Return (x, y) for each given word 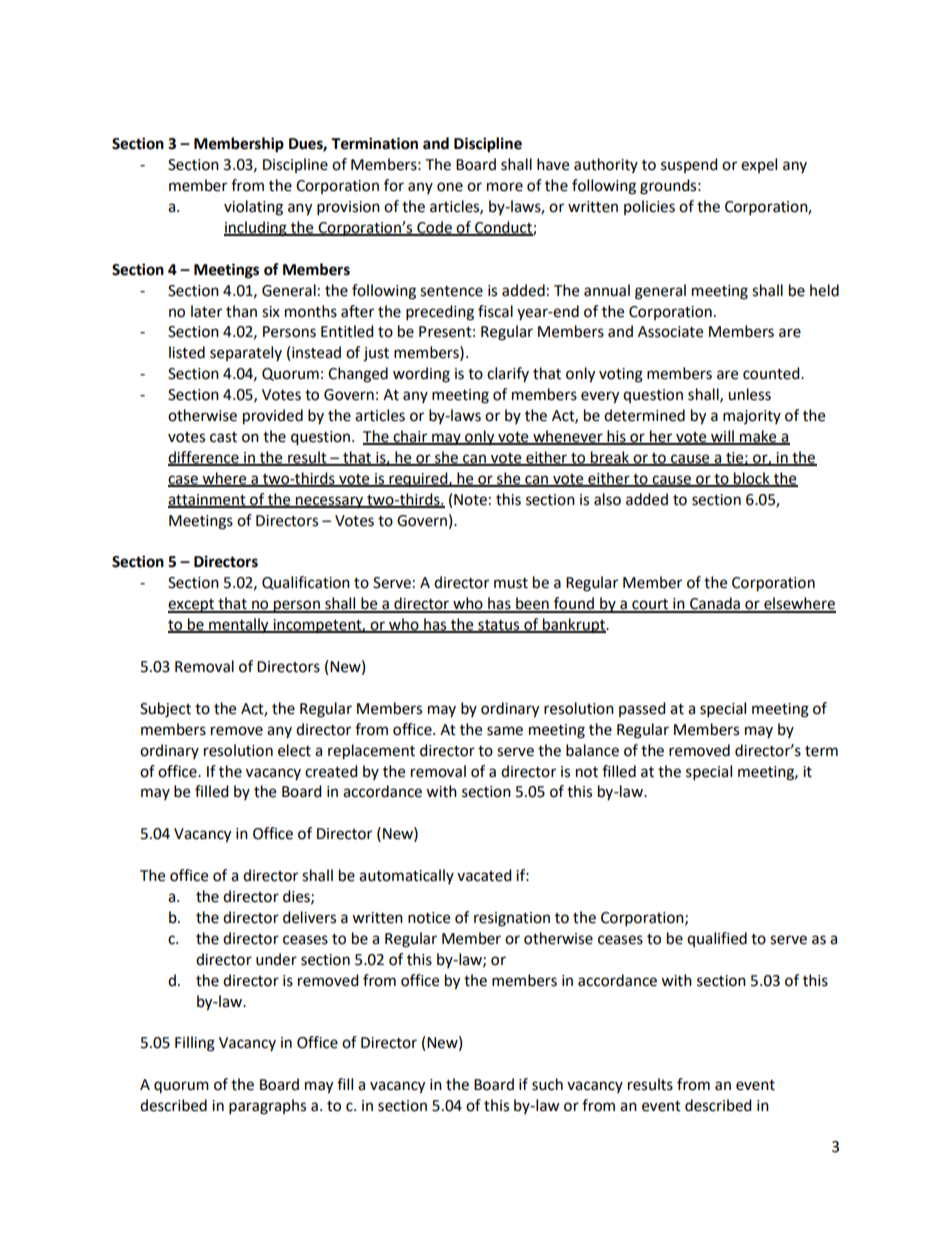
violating (253, 208)
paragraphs (267, 1107)
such (547, 1084)
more (505, 187)
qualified (717, 939)
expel (759, 165)
